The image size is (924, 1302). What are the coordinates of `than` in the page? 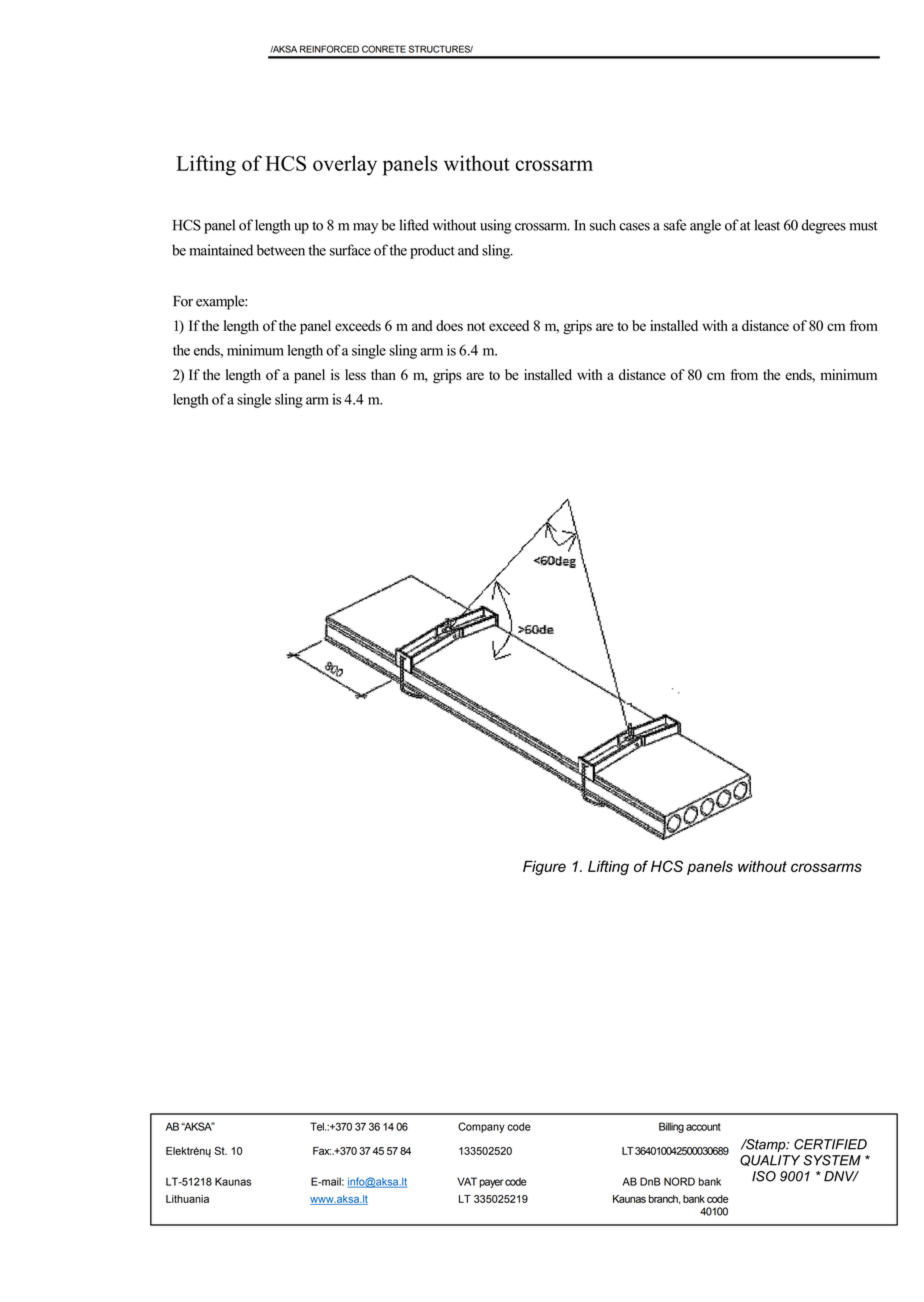 It's located at (383, 374).
